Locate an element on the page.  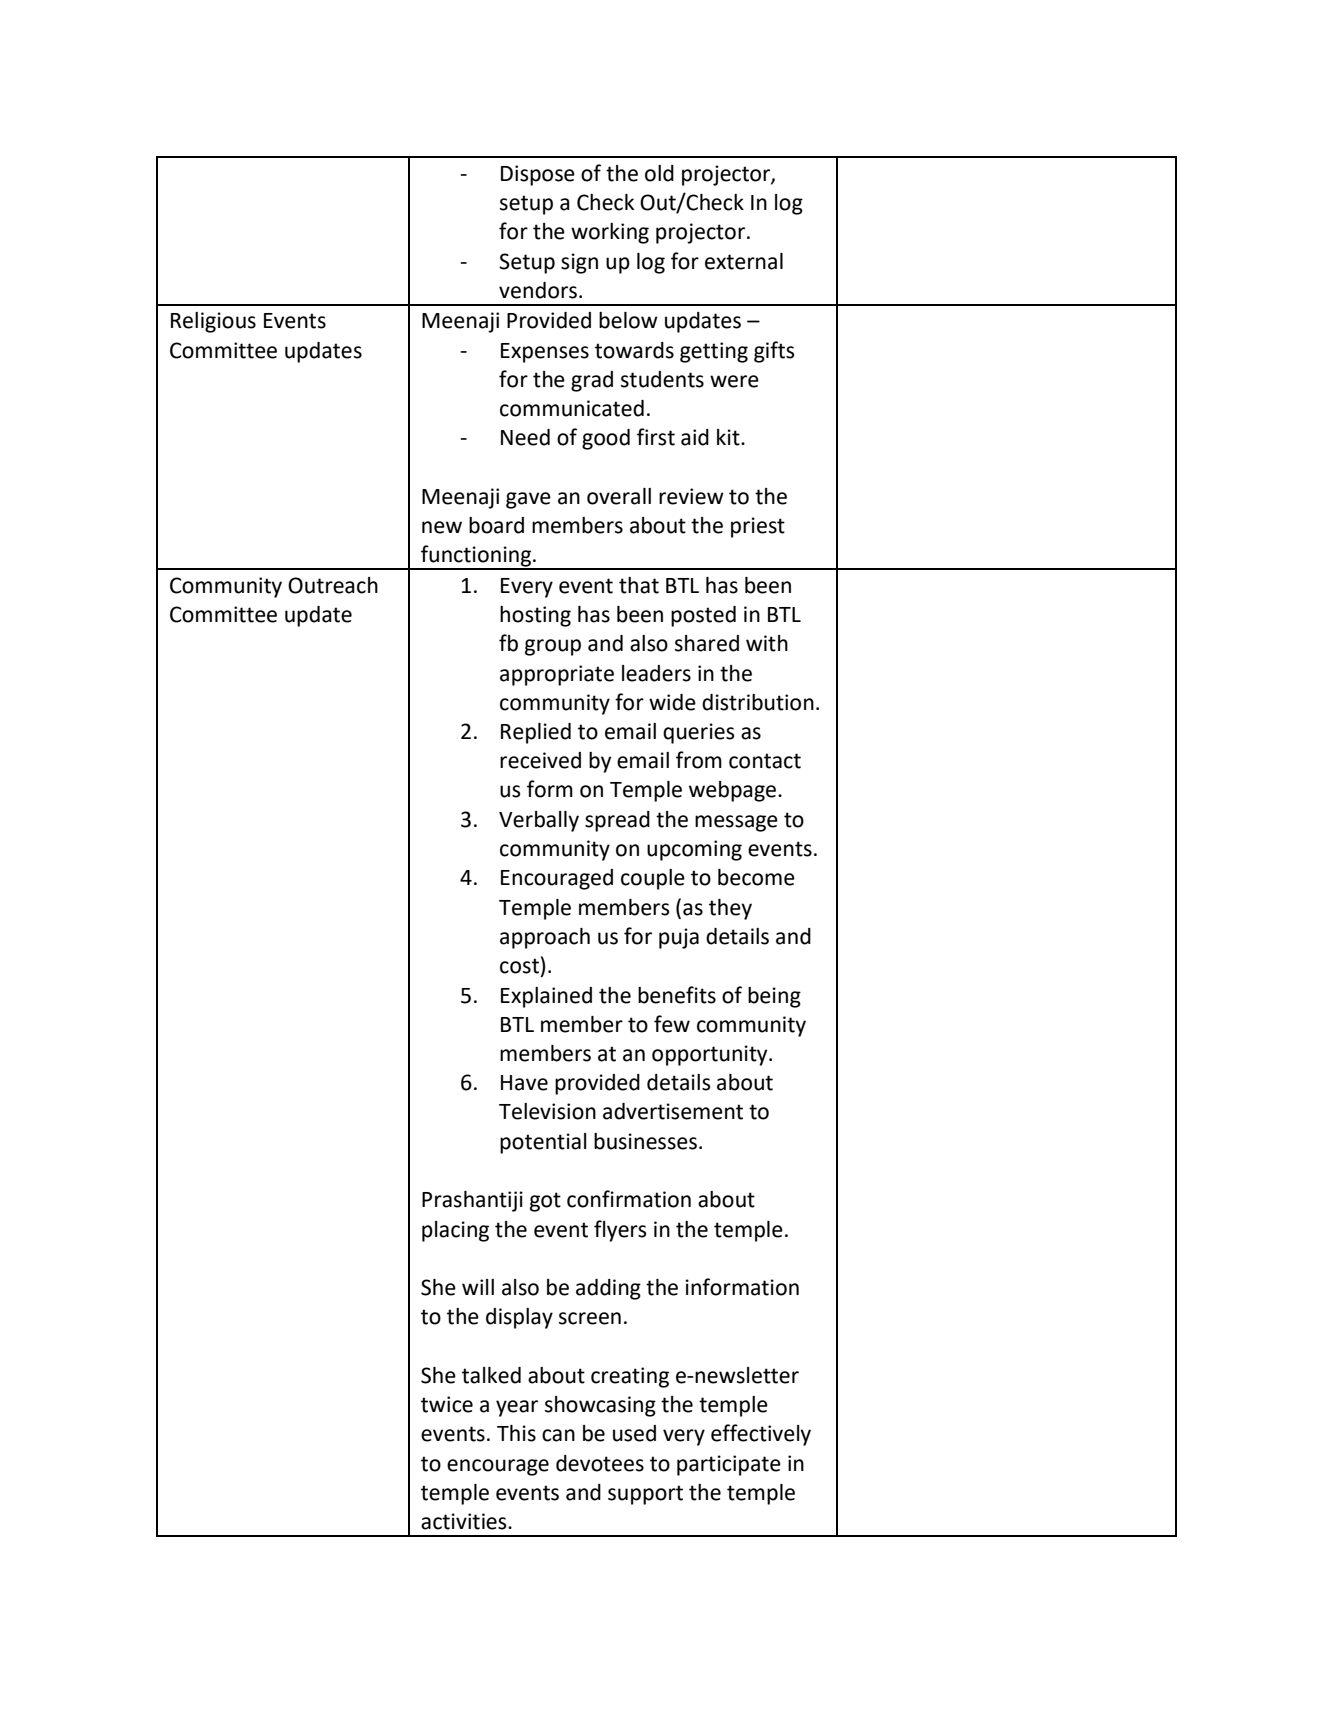
external is located at coordinates (744, 261).
